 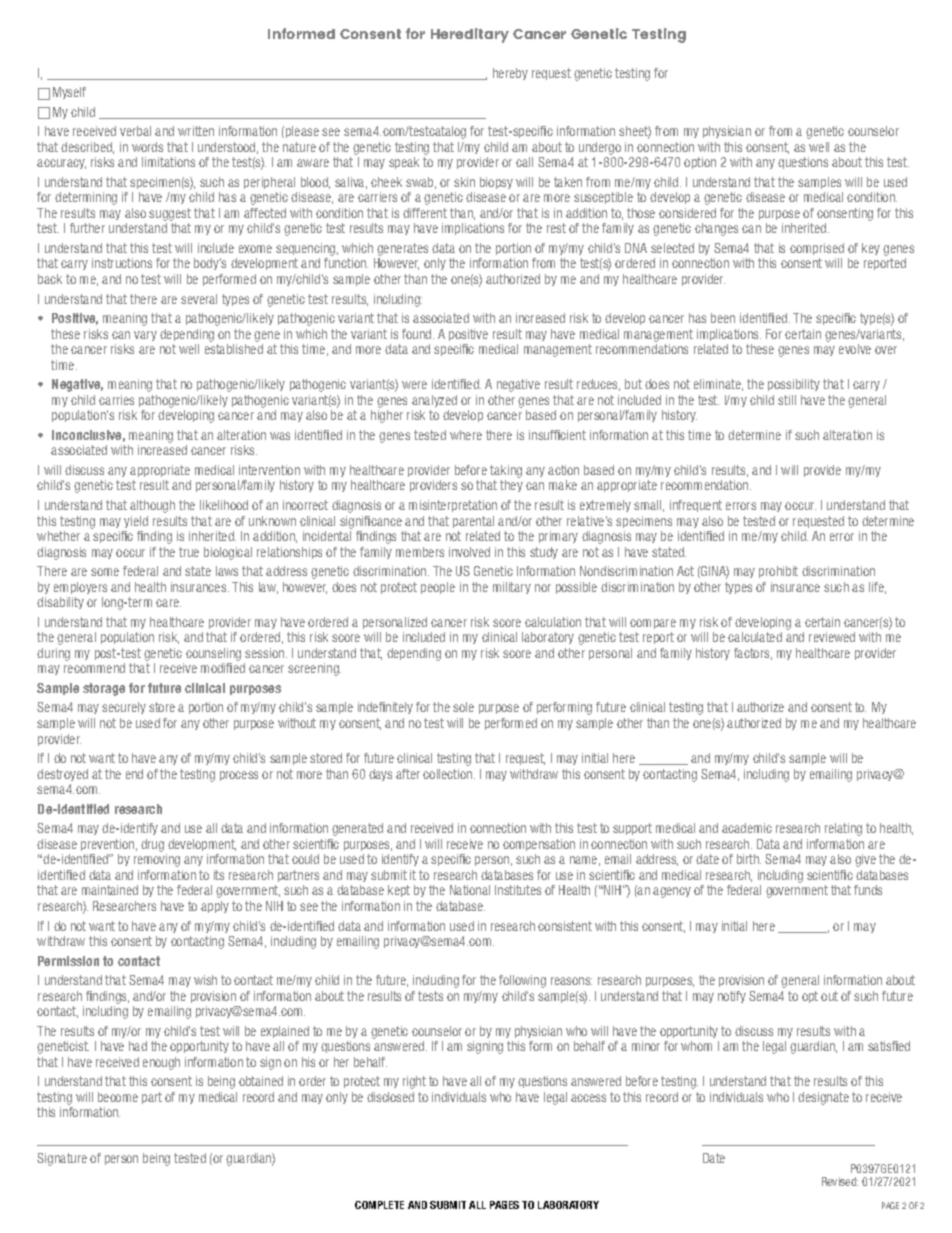 I want to click on counseling, so click(x=213, y=654).
